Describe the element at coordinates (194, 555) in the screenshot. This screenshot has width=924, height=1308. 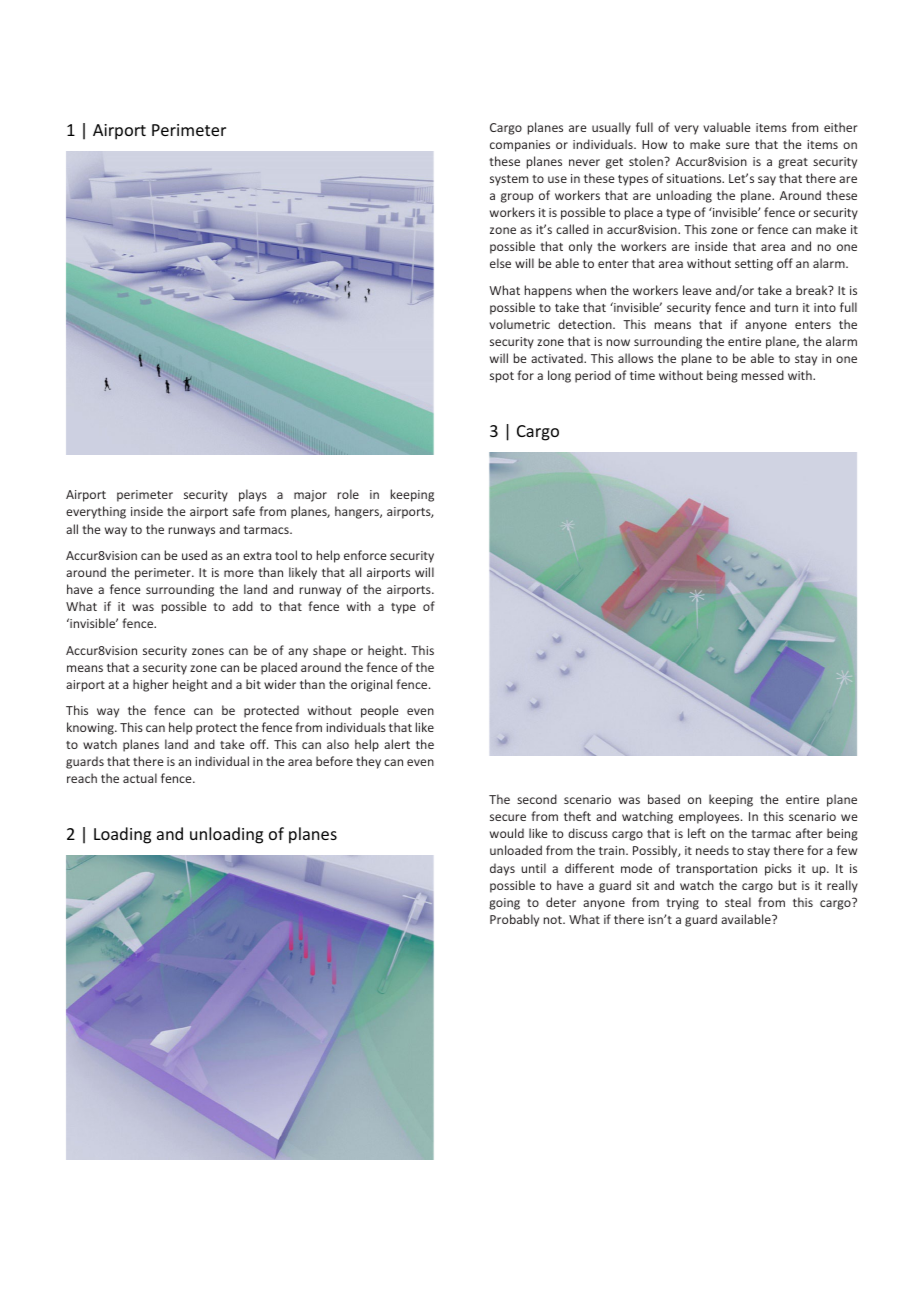
I see `used` at that location.
